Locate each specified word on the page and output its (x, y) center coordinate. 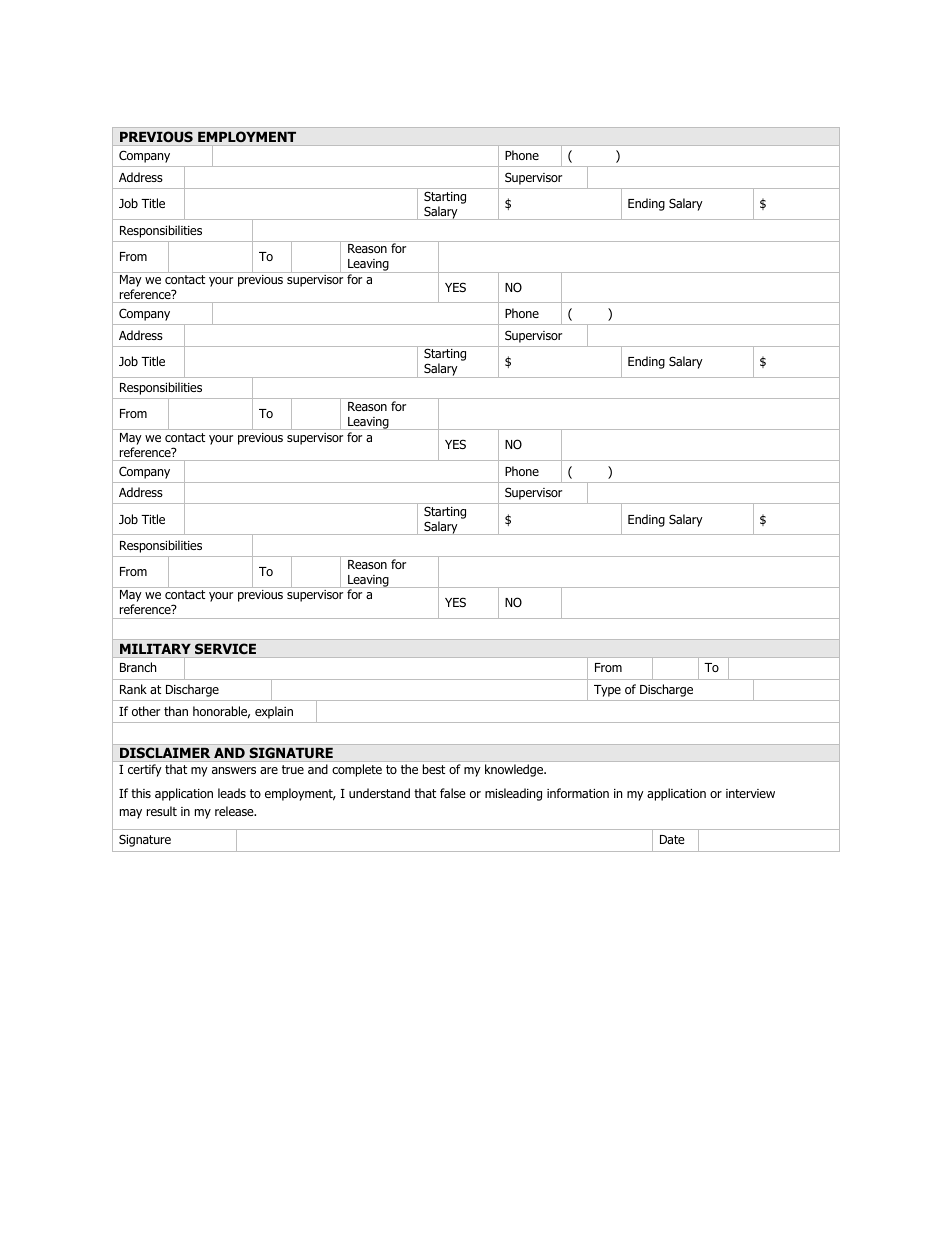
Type (607, 691)
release (235, 811)
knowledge (515, 770)
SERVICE (225, 648)
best (434, 769)
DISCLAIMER (165, 752)
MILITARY (155, 649)
